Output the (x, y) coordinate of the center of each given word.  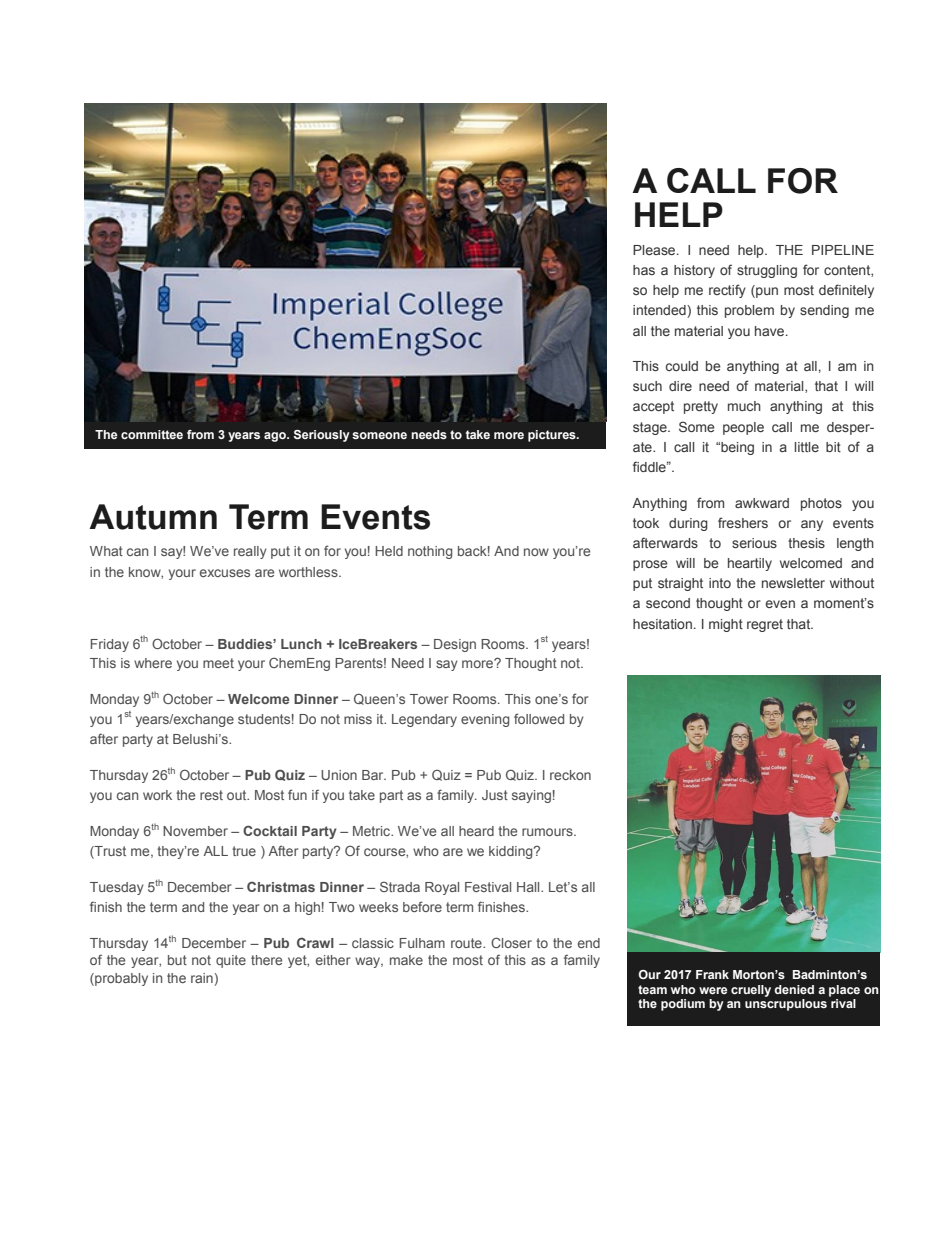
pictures (553, 436)
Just (495, 795)
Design (455, 645)
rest (211, 795)
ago (276, 437)
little (807, 447)
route (467, 943)
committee (152, 434)
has (644, 270)
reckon (570, 775)
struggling (767, 271)
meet (218, 663)
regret (765, 625)
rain (202, 978)
